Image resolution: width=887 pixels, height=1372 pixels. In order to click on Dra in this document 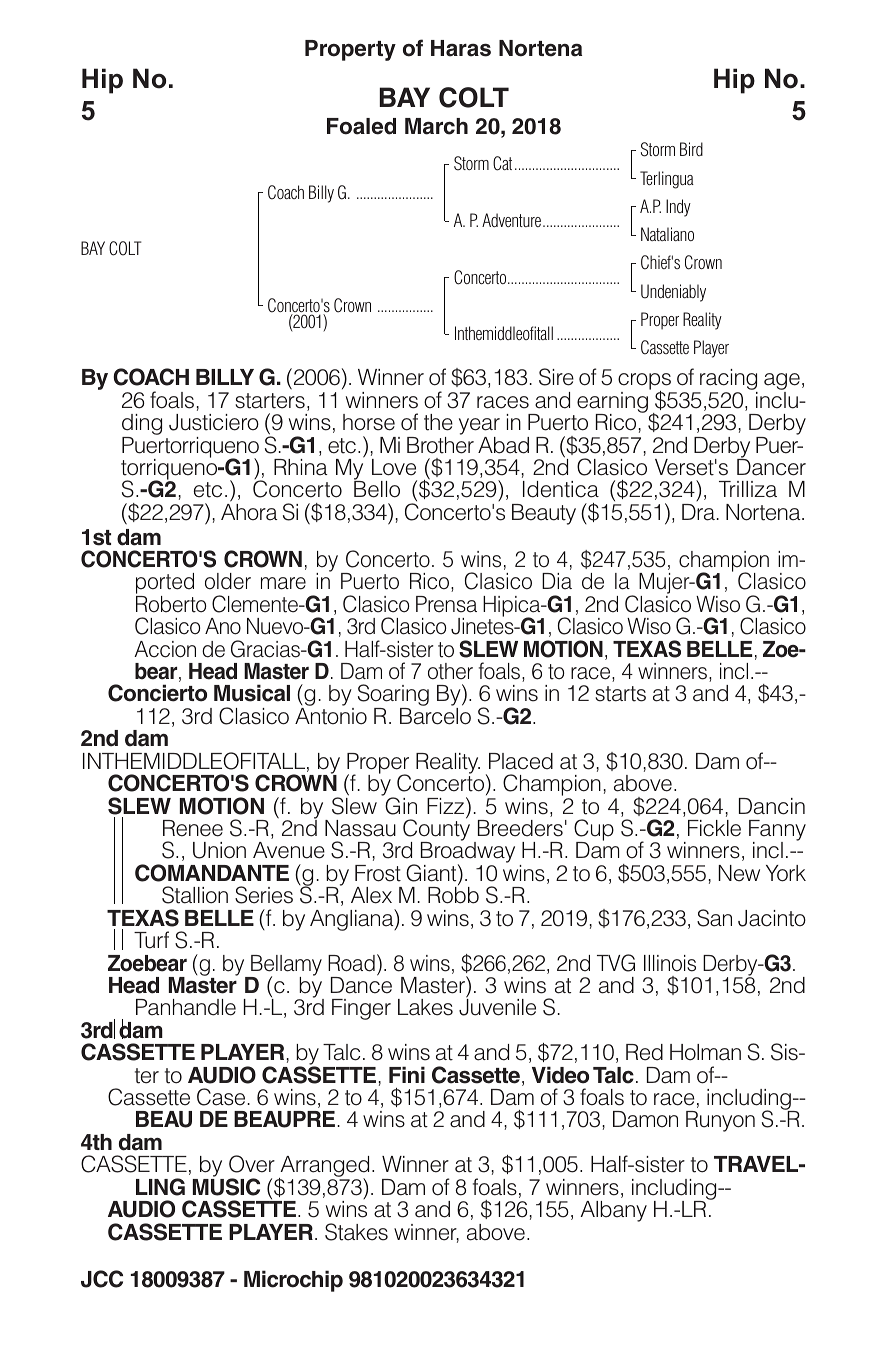, I will do `click(698, 512)`.
